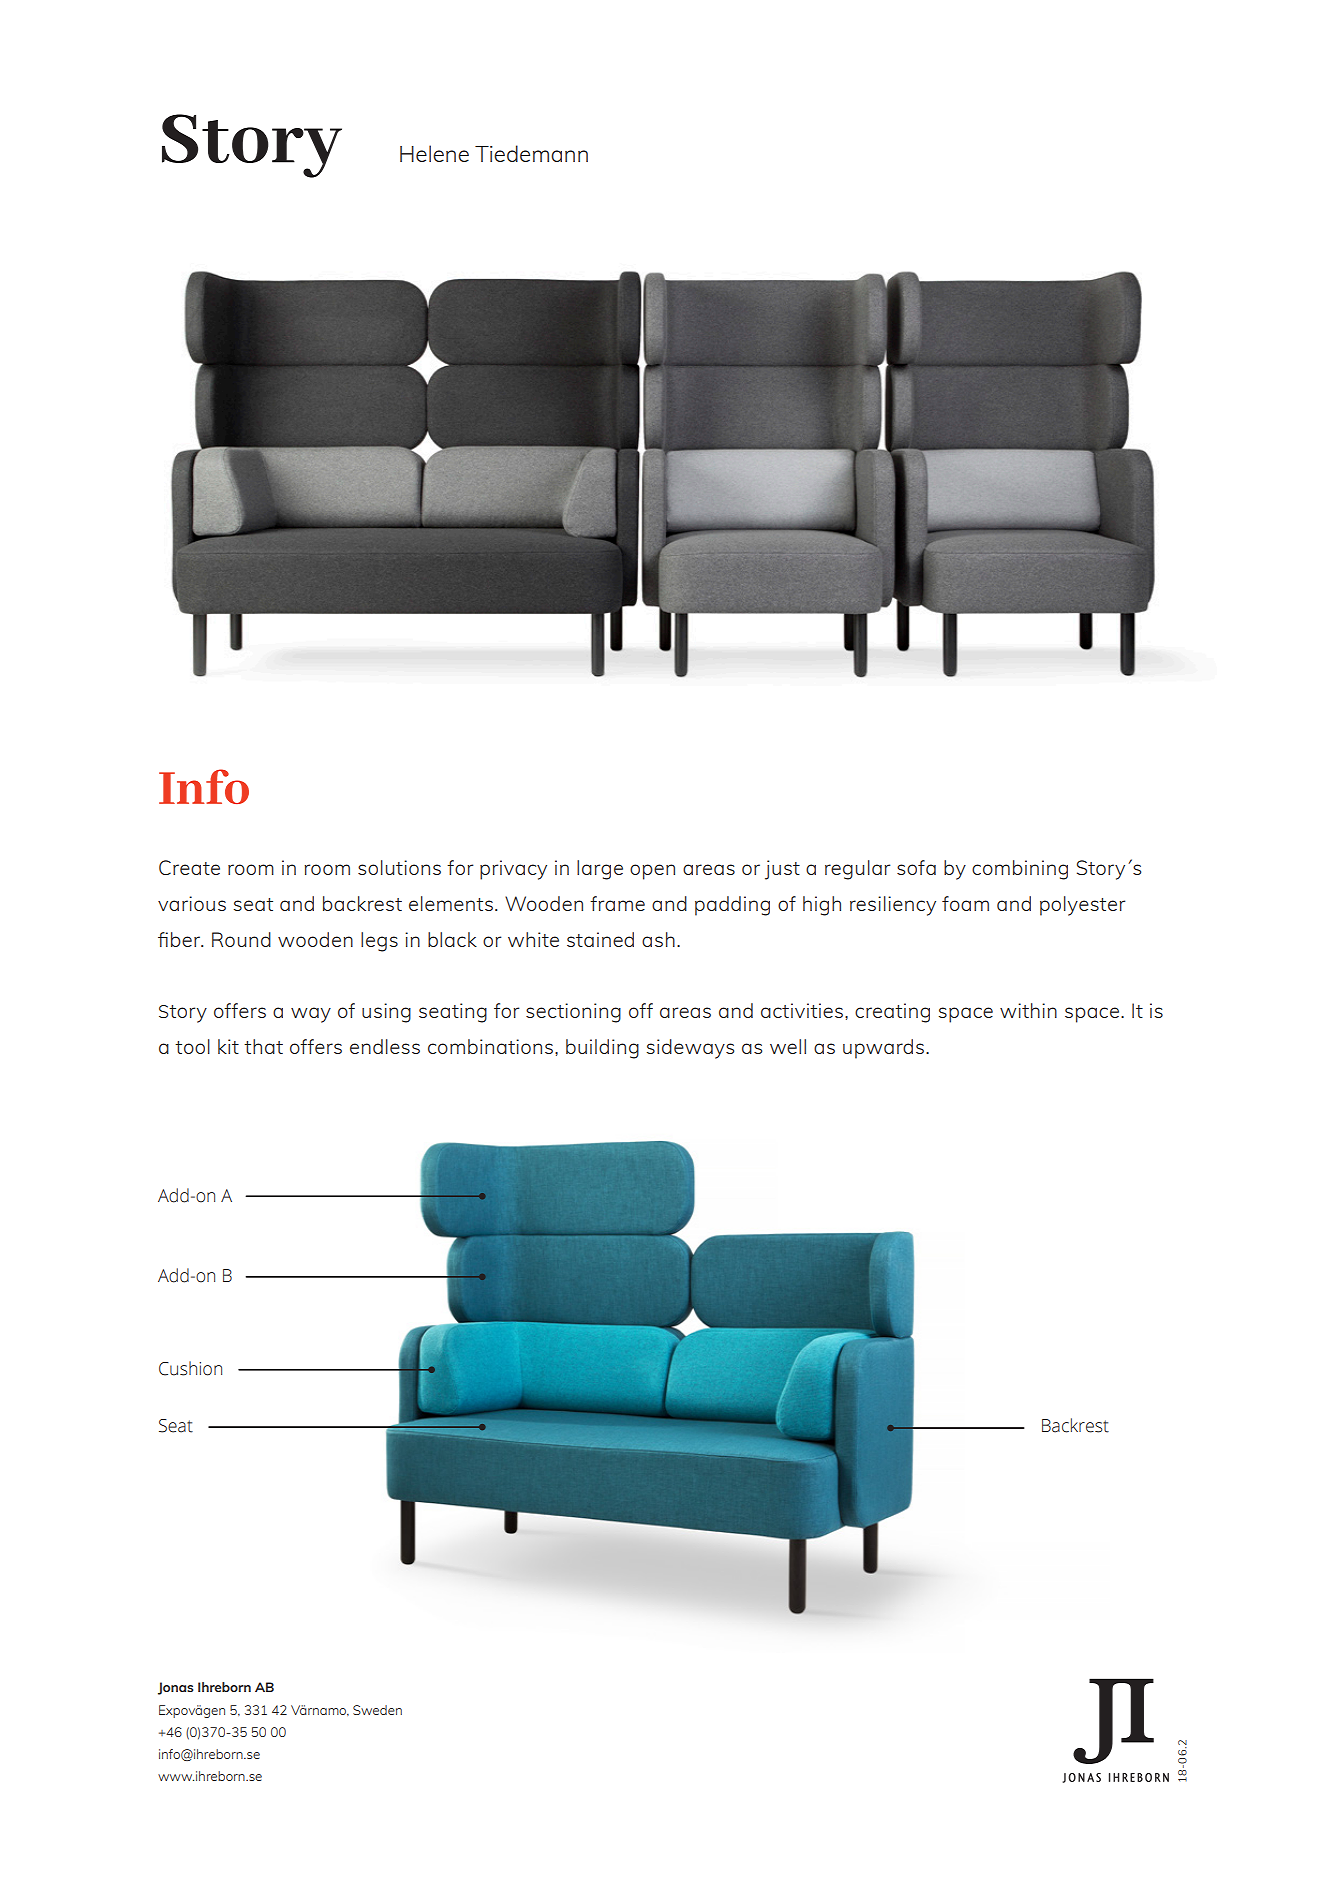  Describe the element at coordinates (916, 867) in the document. I see `sofa` at that location.
